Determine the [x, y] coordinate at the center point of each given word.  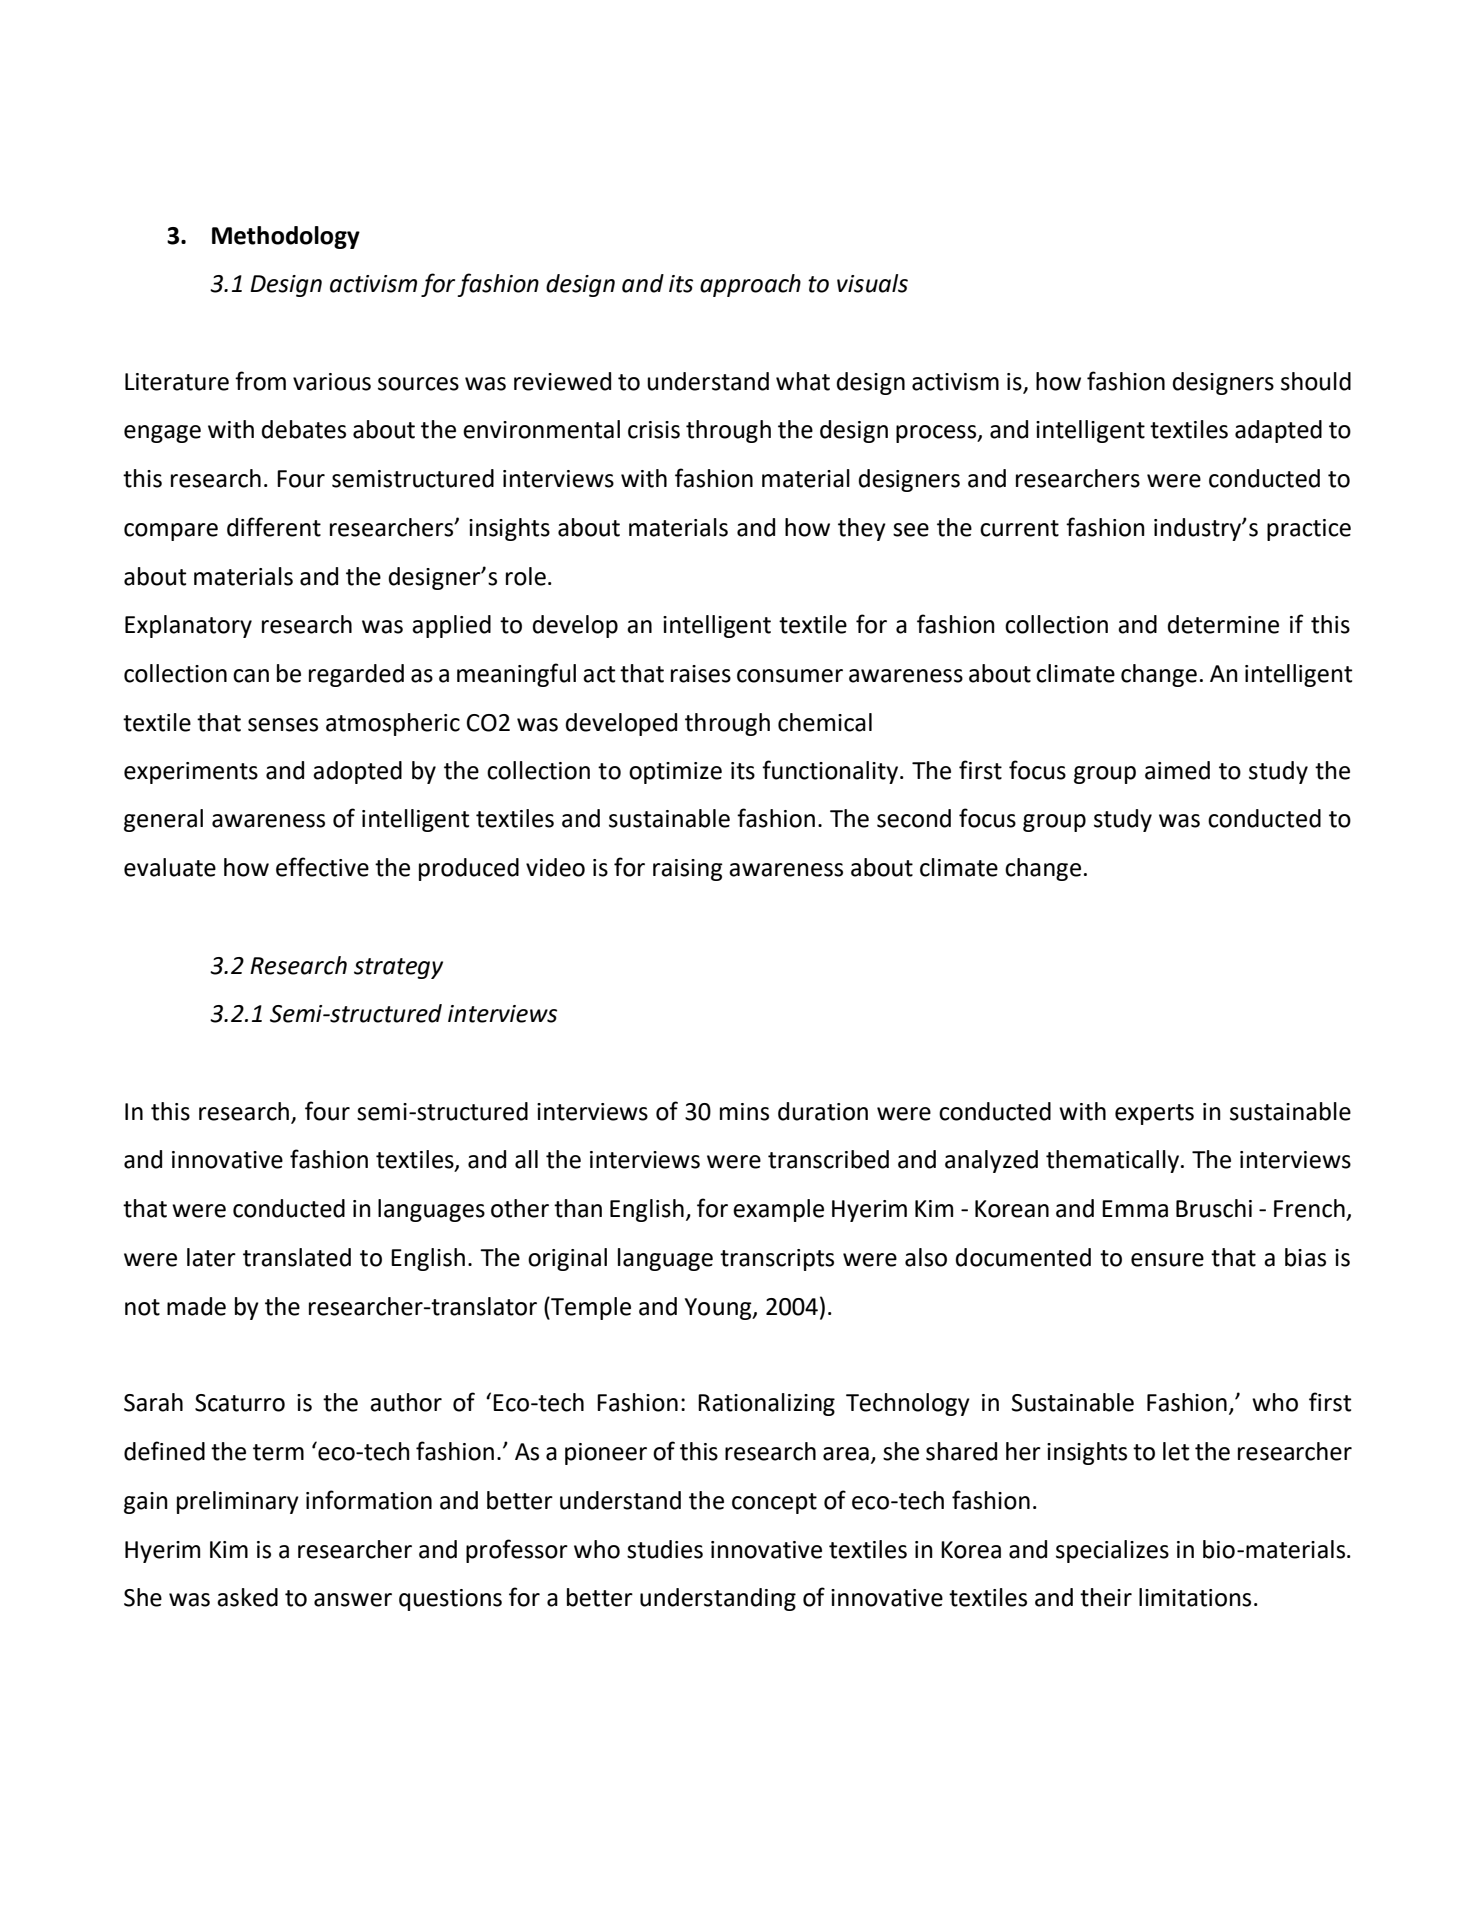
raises [701, 674]
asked [247, 1597]
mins [744, 1112]
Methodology [286, 237]
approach [750, 285]
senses [283, 725]
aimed [1177, 770]
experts [1154, 1114]
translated [297, 1257]
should [1316, 381]
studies [665, 1549]
